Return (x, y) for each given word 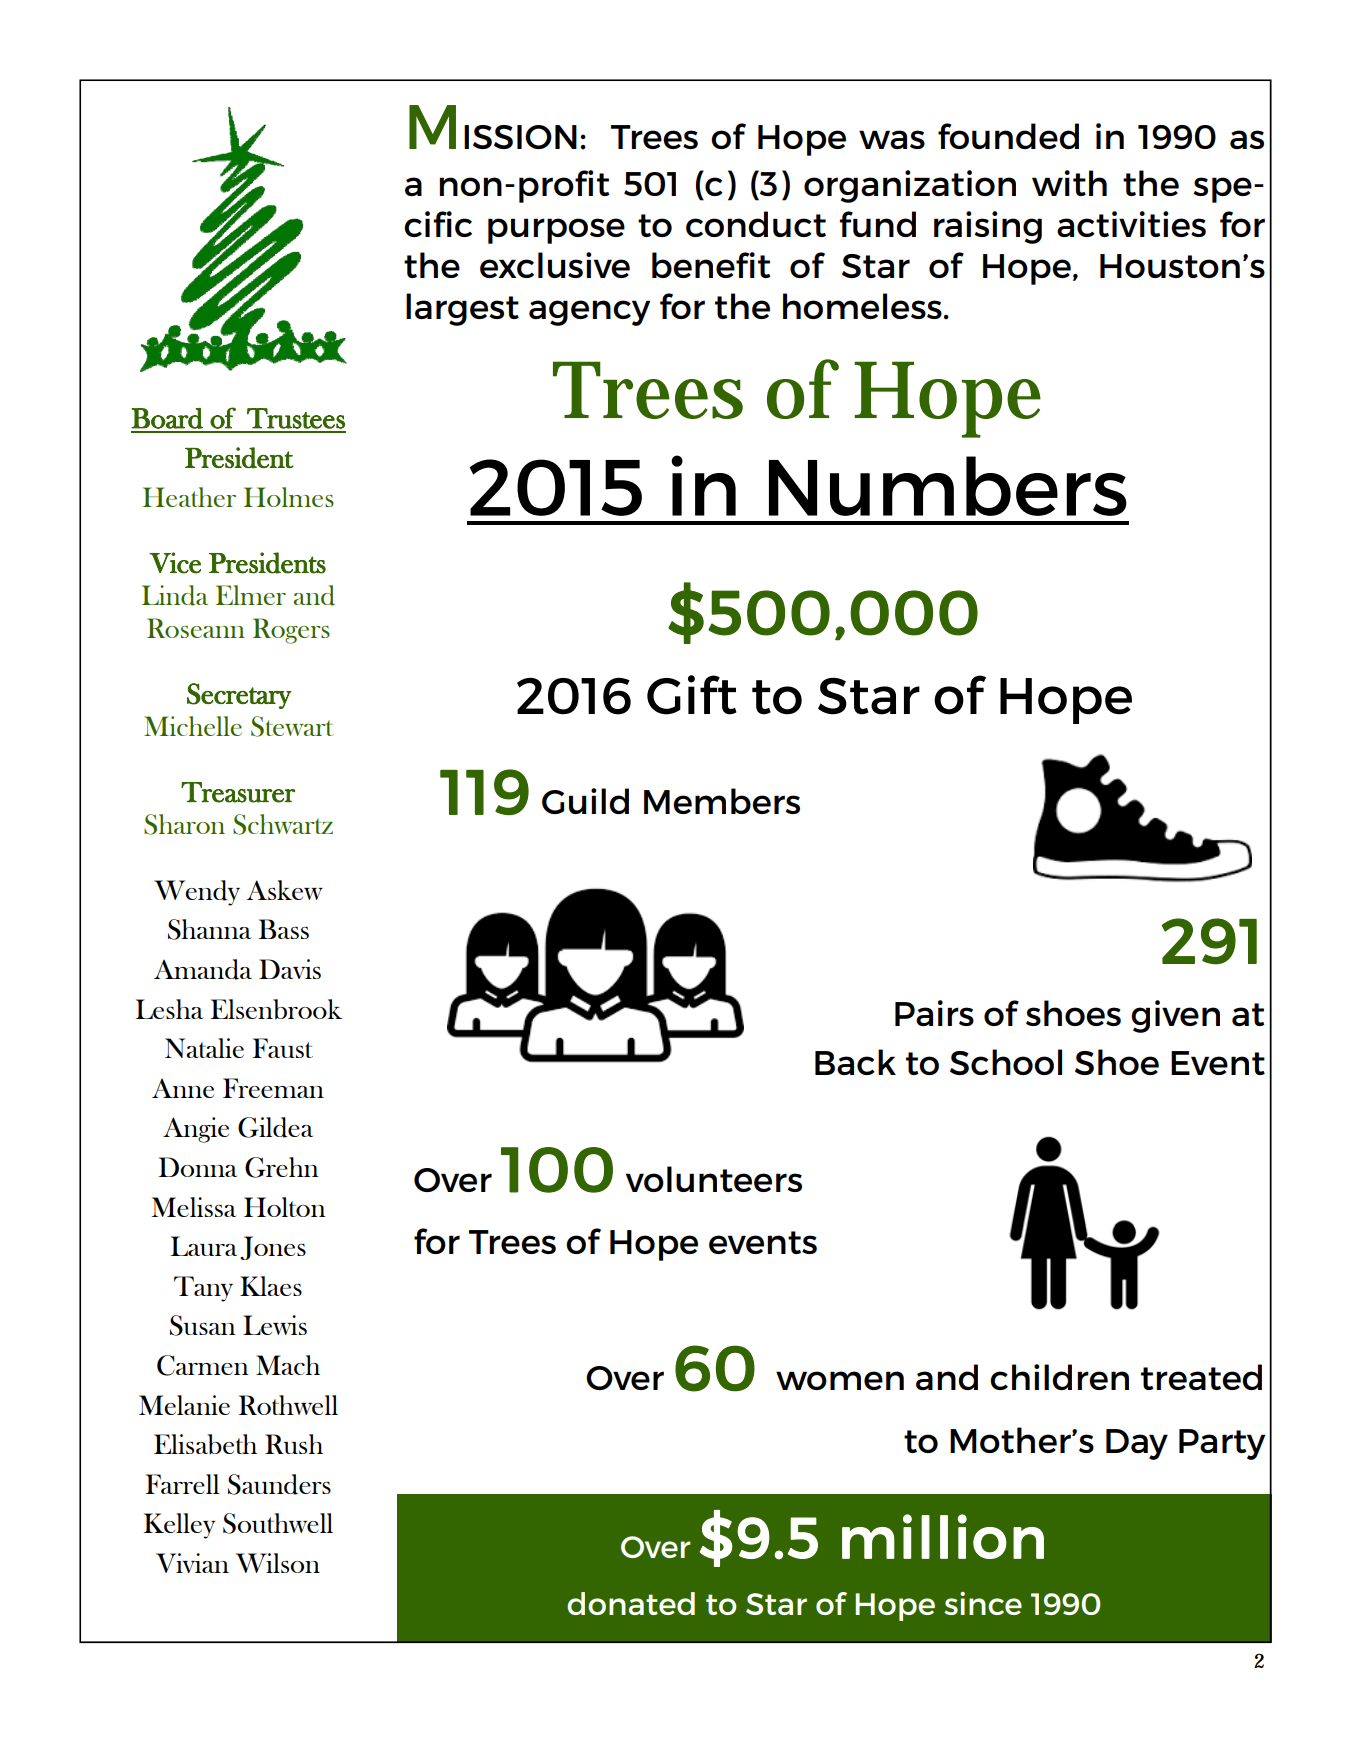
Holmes (289, 497)
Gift (692, 695)
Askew (285, 890)
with (1069, 183)
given (1175, 1016)
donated (631, 1603)
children (1059, 1377)
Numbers (948, 486)
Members (722, 801)
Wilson (278, 1563)
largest (462, 309)
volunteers (714, 1179)
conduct (756, 224)
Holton (285, 1207)
